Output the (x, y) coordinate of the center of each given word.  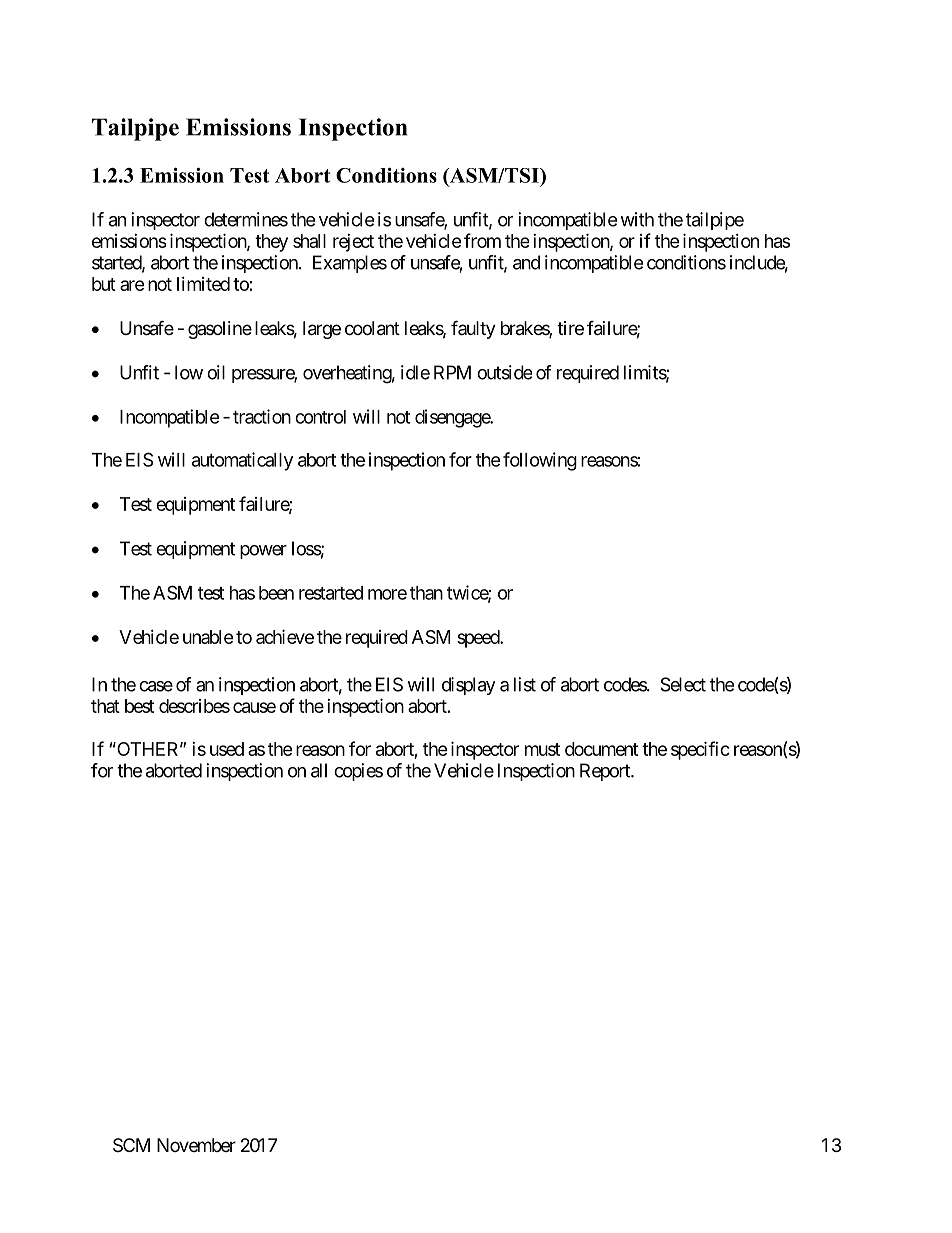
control (320, 417)
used (227, 749)
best (139, 706)
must (542, 749)
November (196, 1145)
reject (353, 243)
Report (606, 772)
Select (683, 684)
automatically (242, 461)
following (540, 461)
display (468, 686)
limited (203, 284)
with (637, 219)
